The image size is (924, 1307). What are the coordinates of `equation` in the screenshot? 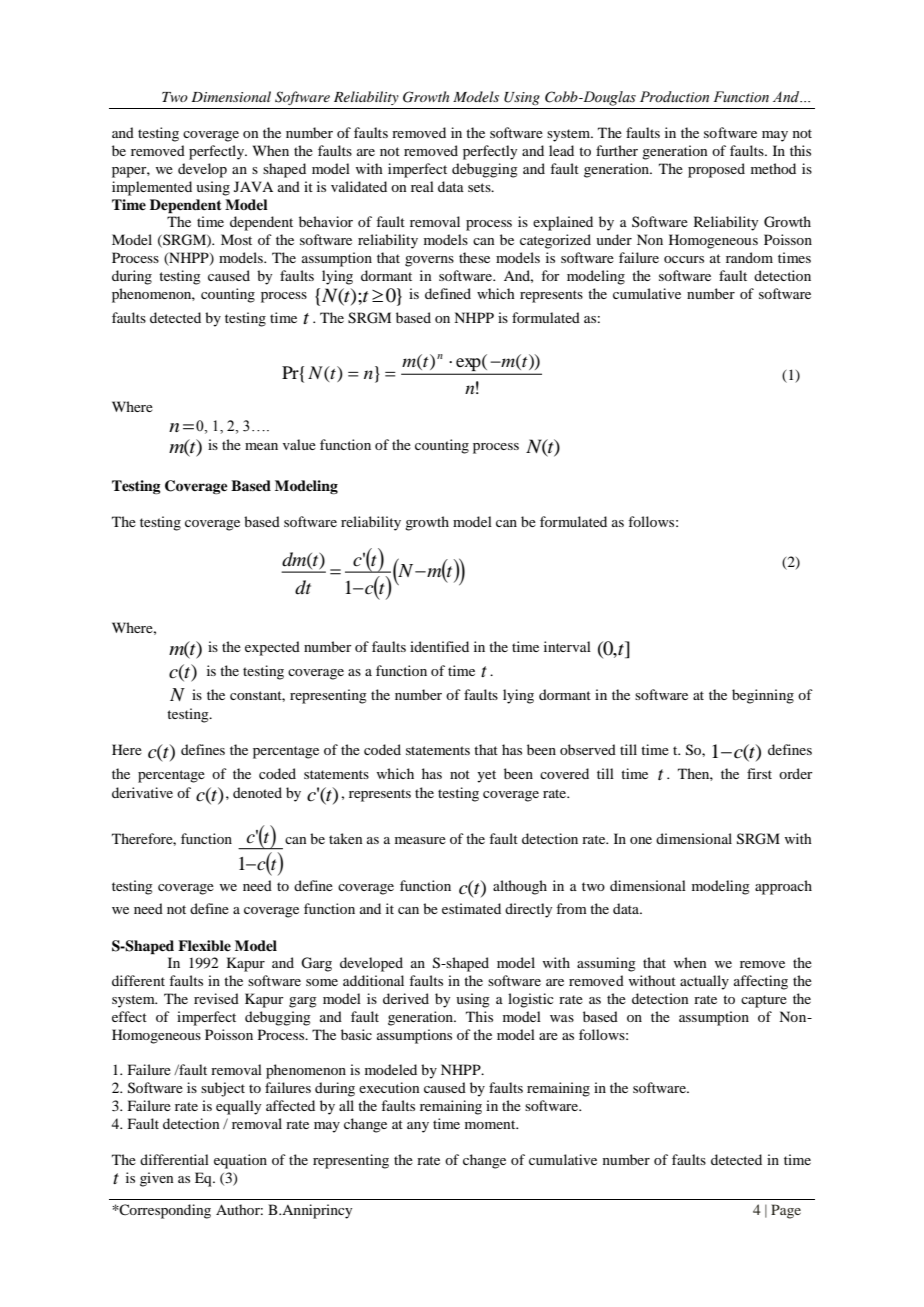 It's located at (240, 1161).
